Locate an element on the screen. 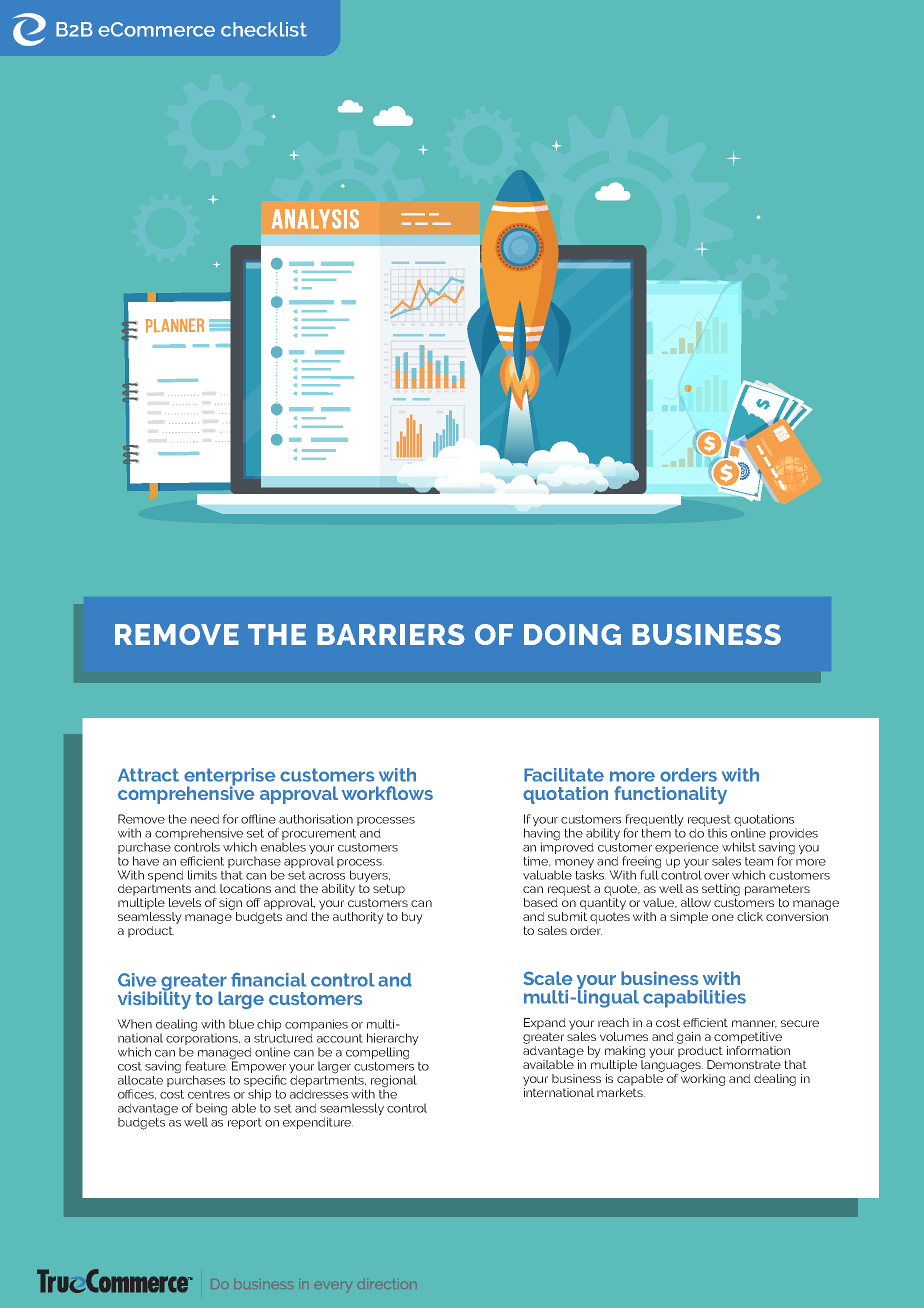  regional is located at coordinates (393, 1082).
